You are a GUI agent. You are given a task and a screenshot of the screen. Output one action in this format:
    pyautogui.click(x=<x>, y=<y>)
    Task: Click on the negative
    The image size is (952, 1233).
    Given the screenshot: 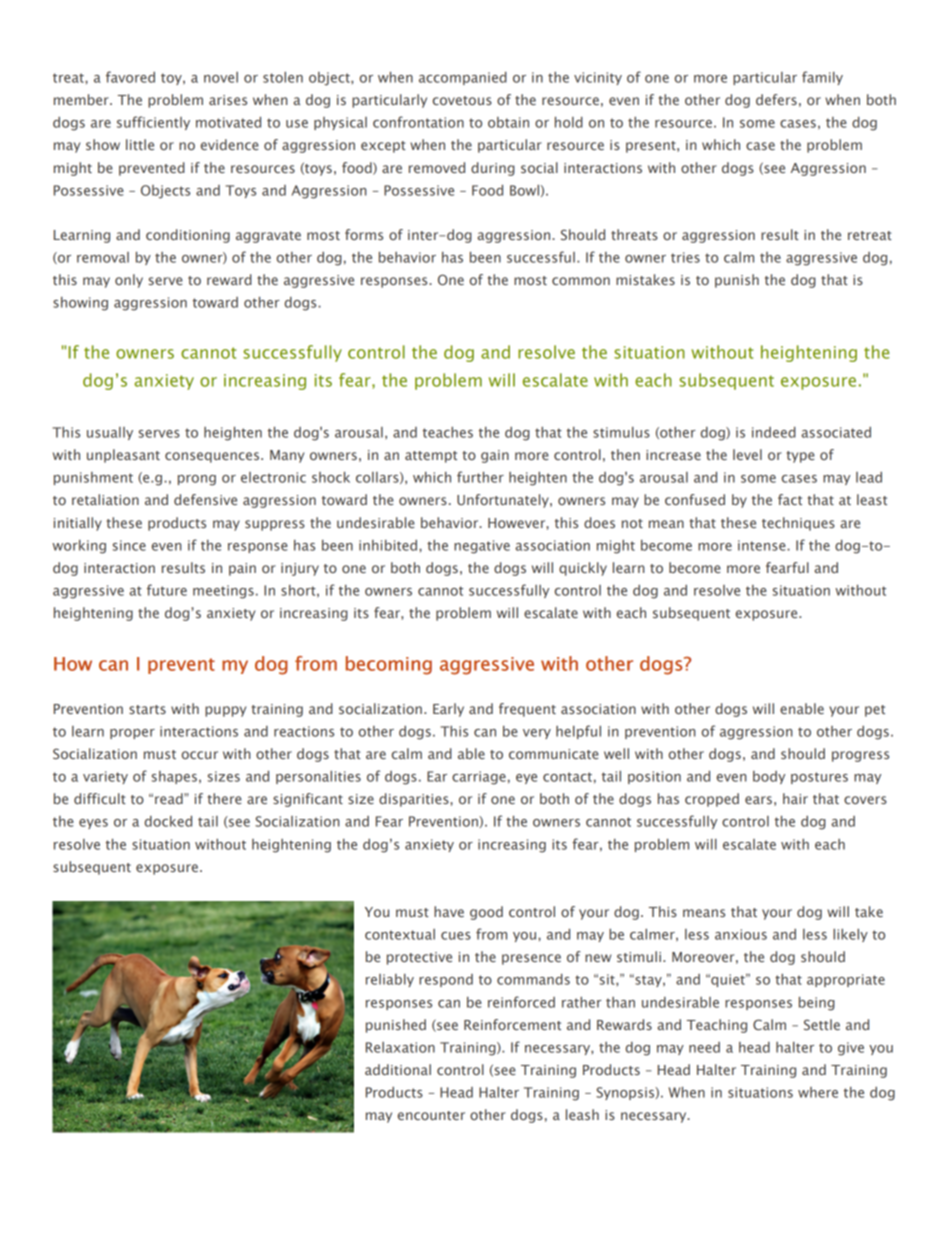 What is the action you would take?
    pyautogui.click(x=482, y=547)
